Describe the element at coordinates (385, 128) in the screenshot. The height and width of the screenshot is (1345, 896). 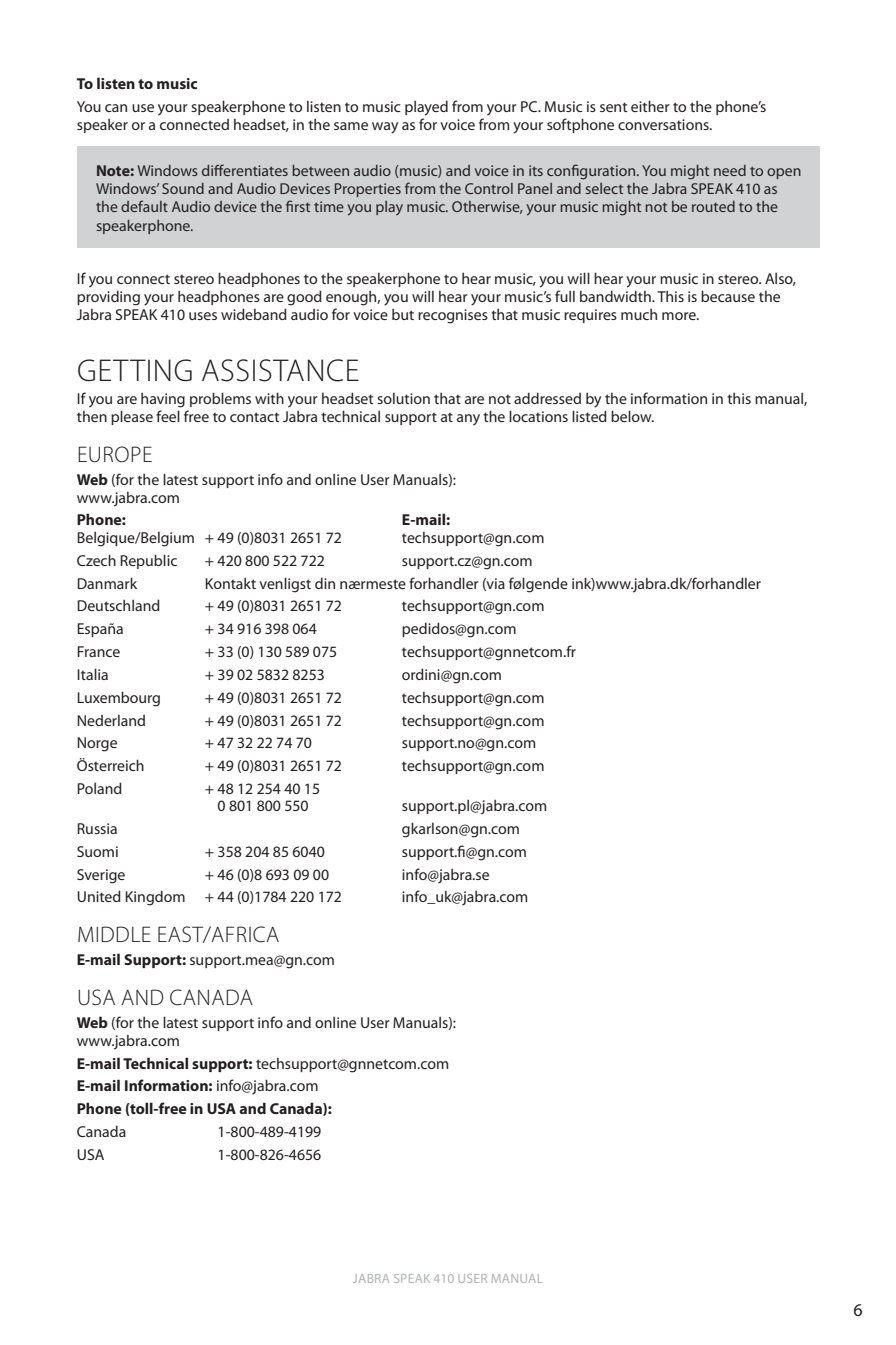
I see `way` at that location.
